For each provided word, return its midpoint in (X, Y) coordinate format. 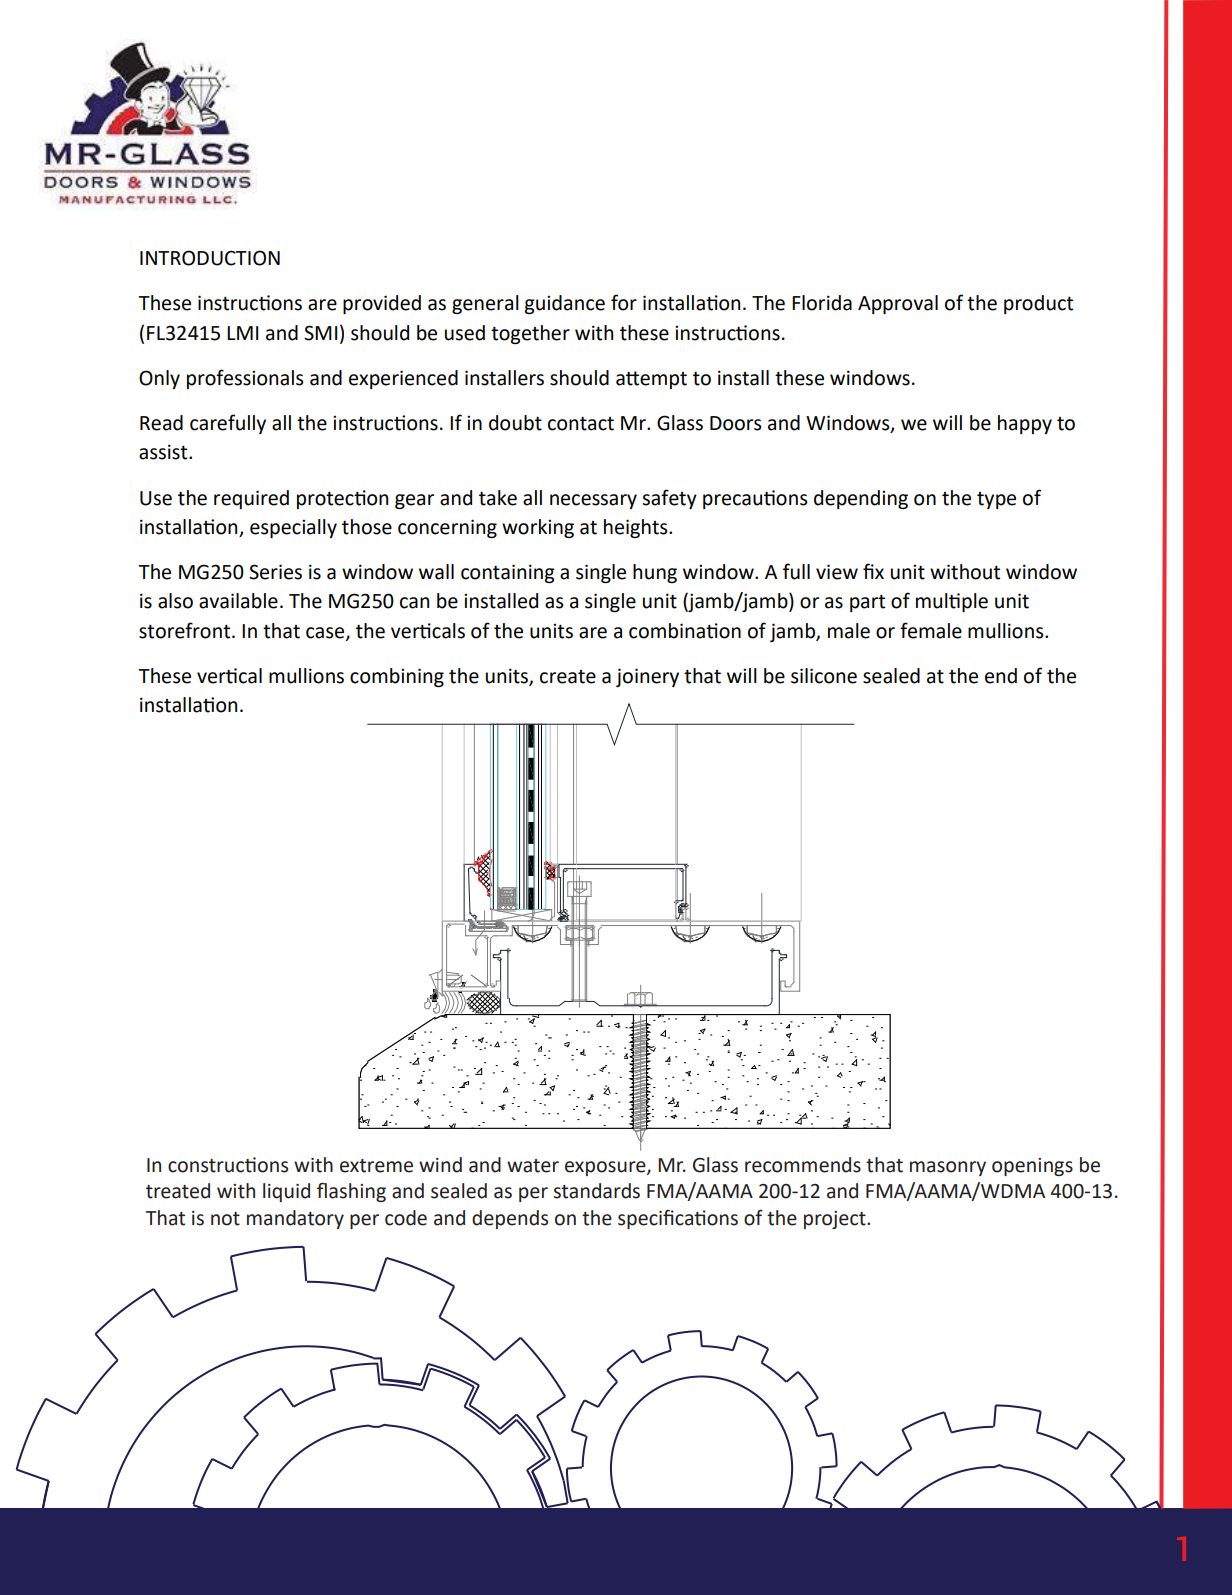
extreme (376, 1166)
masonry (948, 1168)
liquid (286, 1192)
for (624, 302)
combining (397, 677)
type (996, 500)
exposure (606, 1168)
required (251, 499)
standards (597, 1191)
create (568, 677)
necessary (593, 501)
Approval (898, 304)
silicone (824, 676)
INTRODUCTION (210, 258)
